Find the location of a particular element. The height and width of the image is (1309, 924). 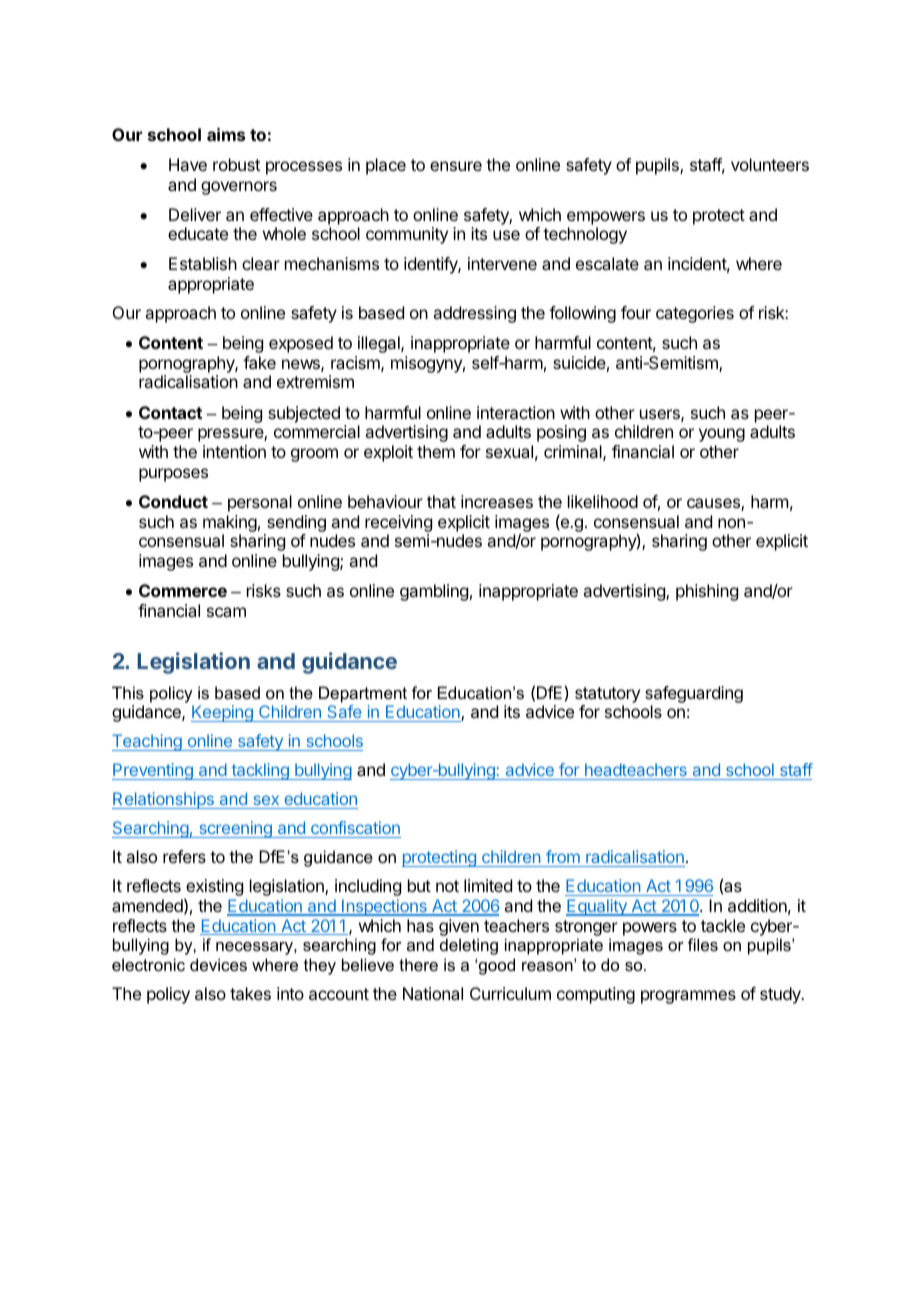

devices is located at coordinates (218, 964).
